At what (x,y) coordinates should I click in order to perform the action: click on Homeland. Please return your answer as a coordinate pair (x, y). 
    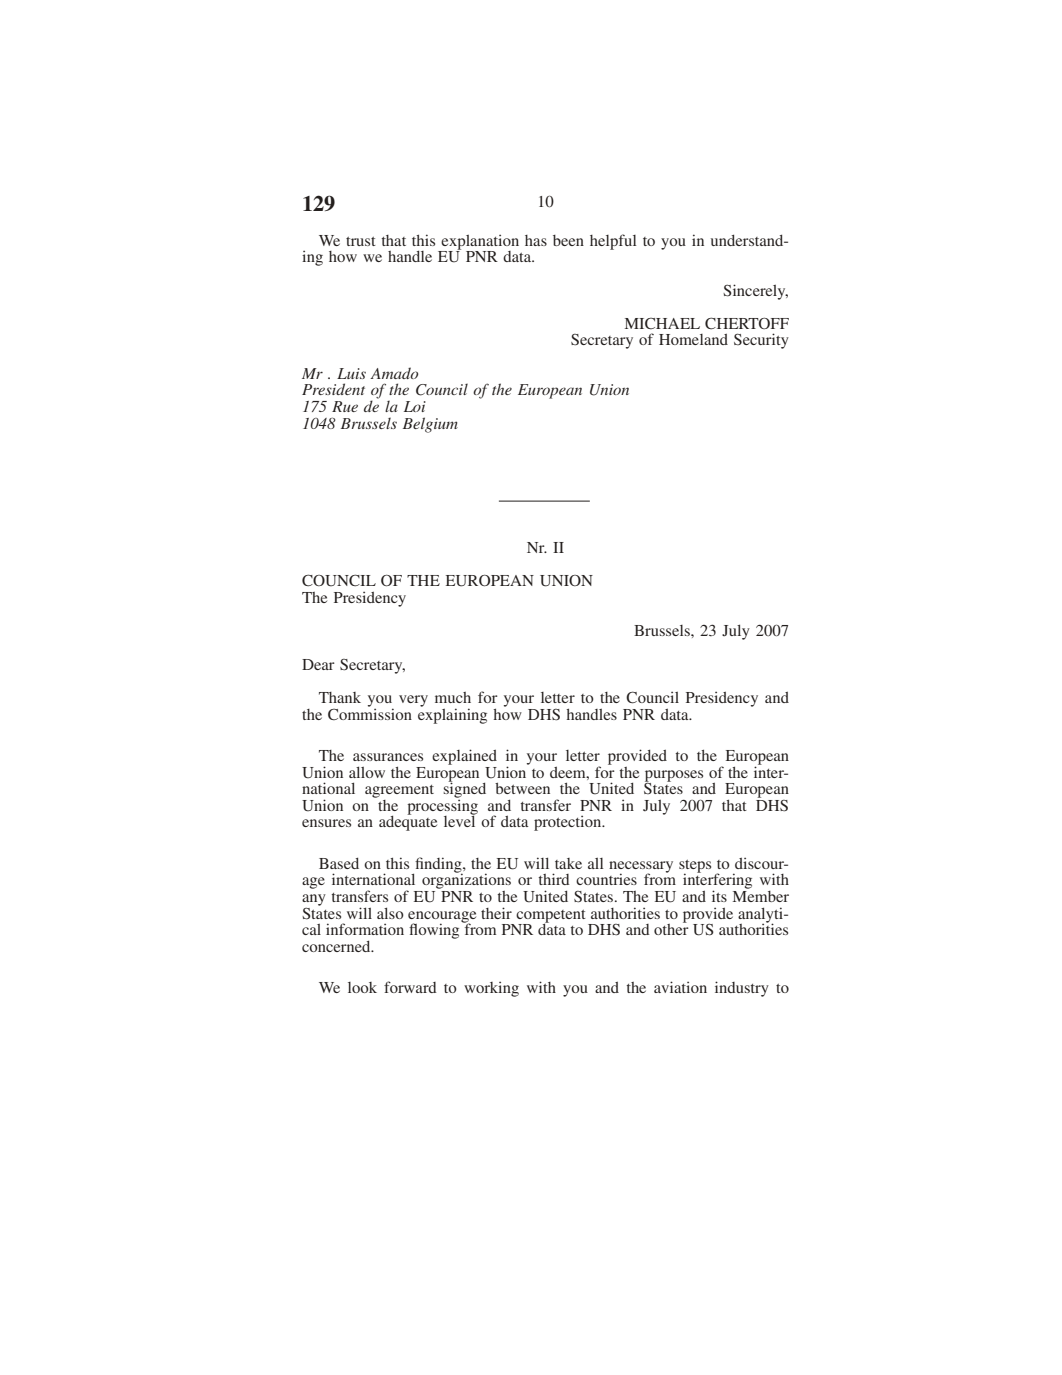
    Looking at the image, I should click on (693, 339).
